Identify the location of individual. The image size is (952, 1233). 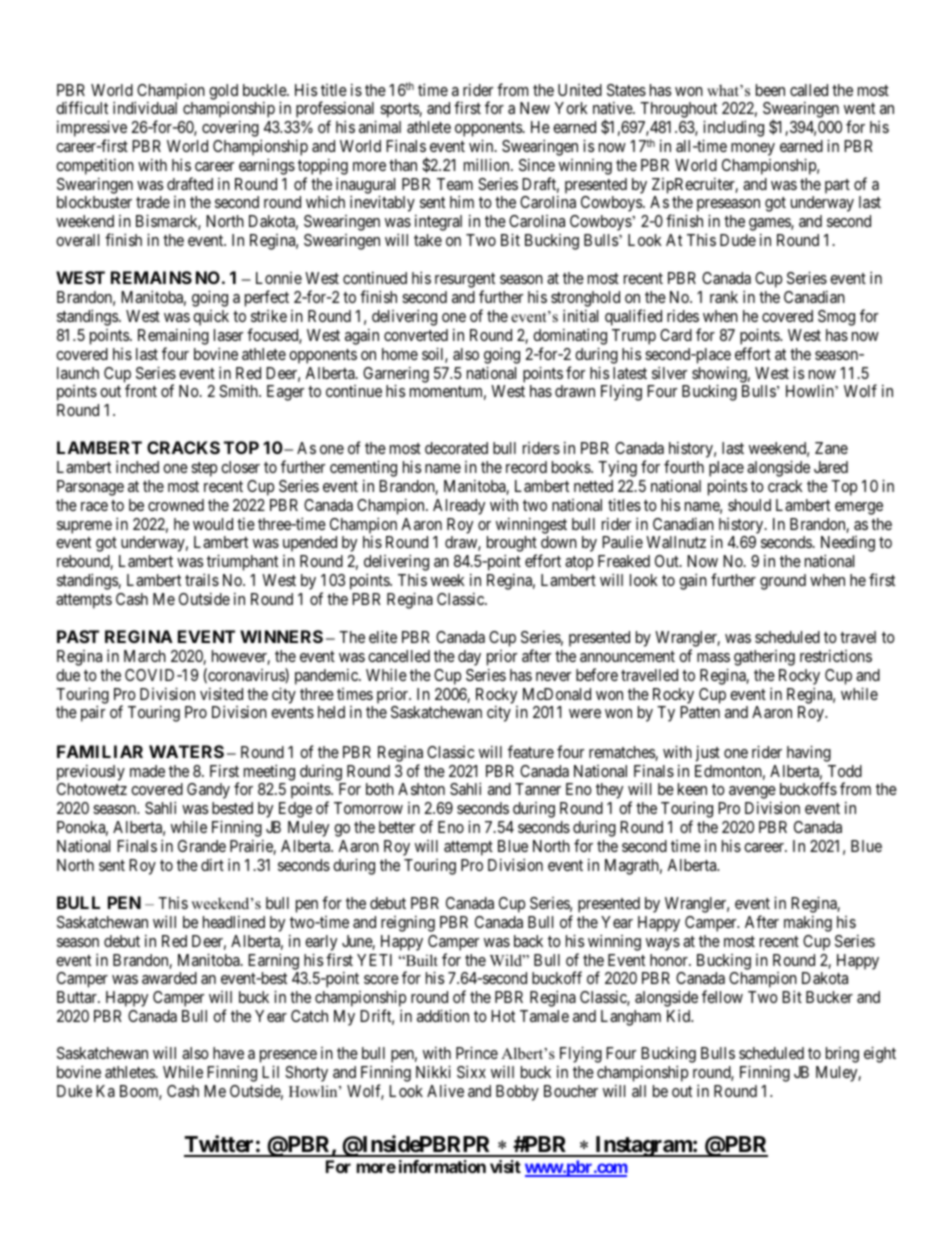
(145, 107).
